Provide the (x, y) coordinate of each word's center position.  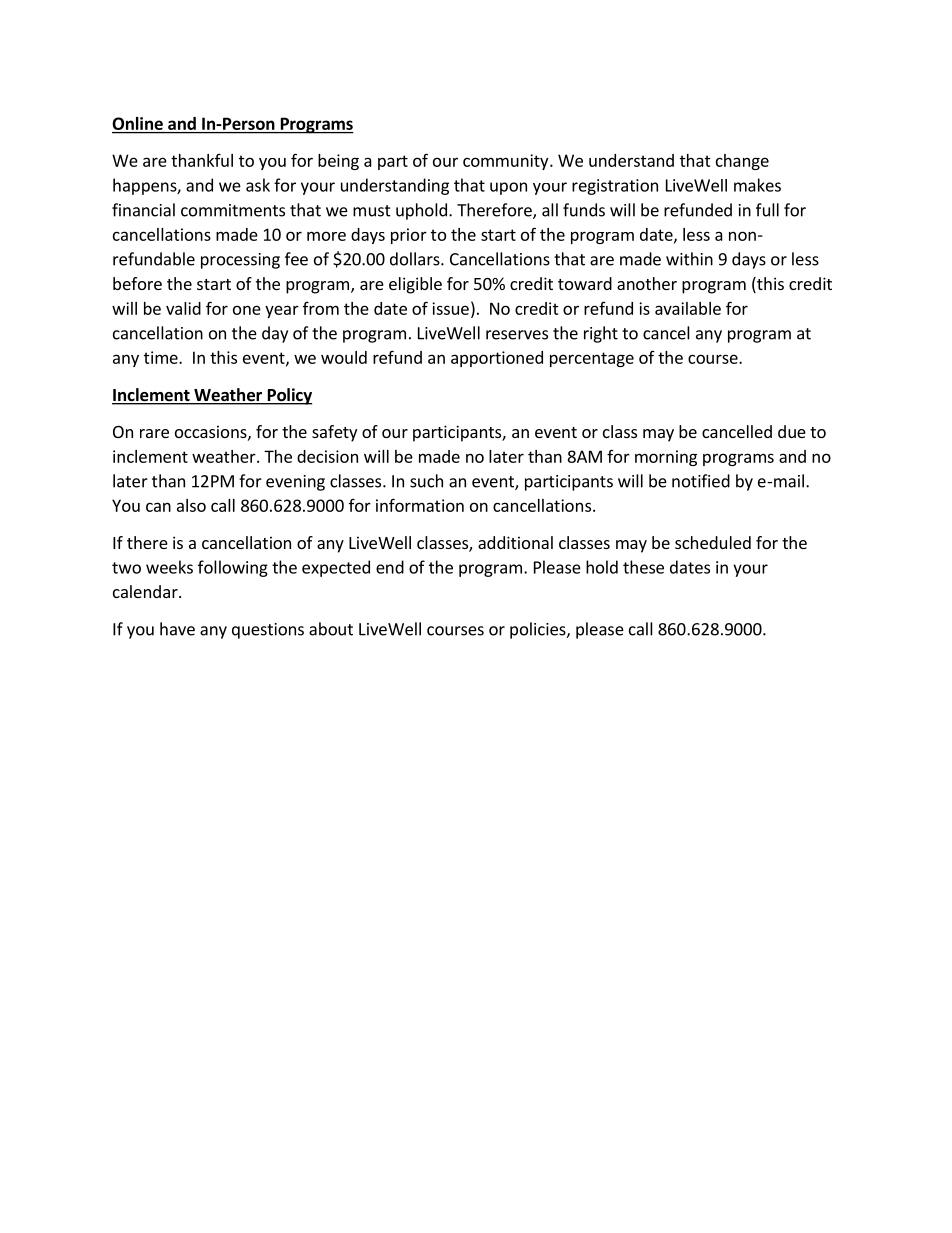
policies (539, 630)
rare (154, 433)
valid (183, 308)
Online (138, 125)
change (742, 162)
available (688, 308)
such (426, 481)
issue (450, 308)
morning (666, 458)
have (177, 629)
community (507, 162)
